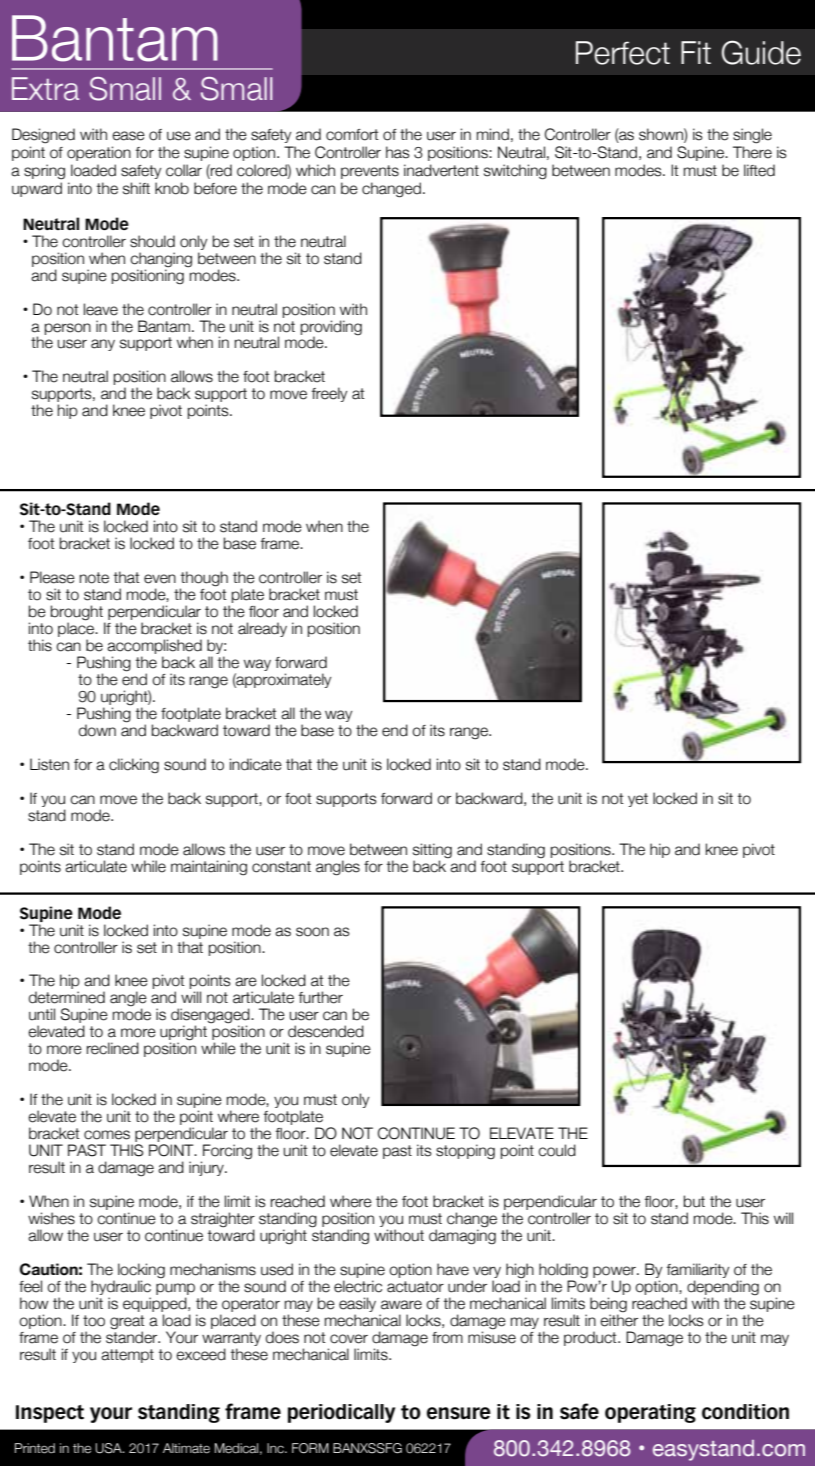 The height and width of the screenshot is (1466, 815). Describe the element at coordinates (341, 1413) in the screenshot. I see `periodically` at that location.
